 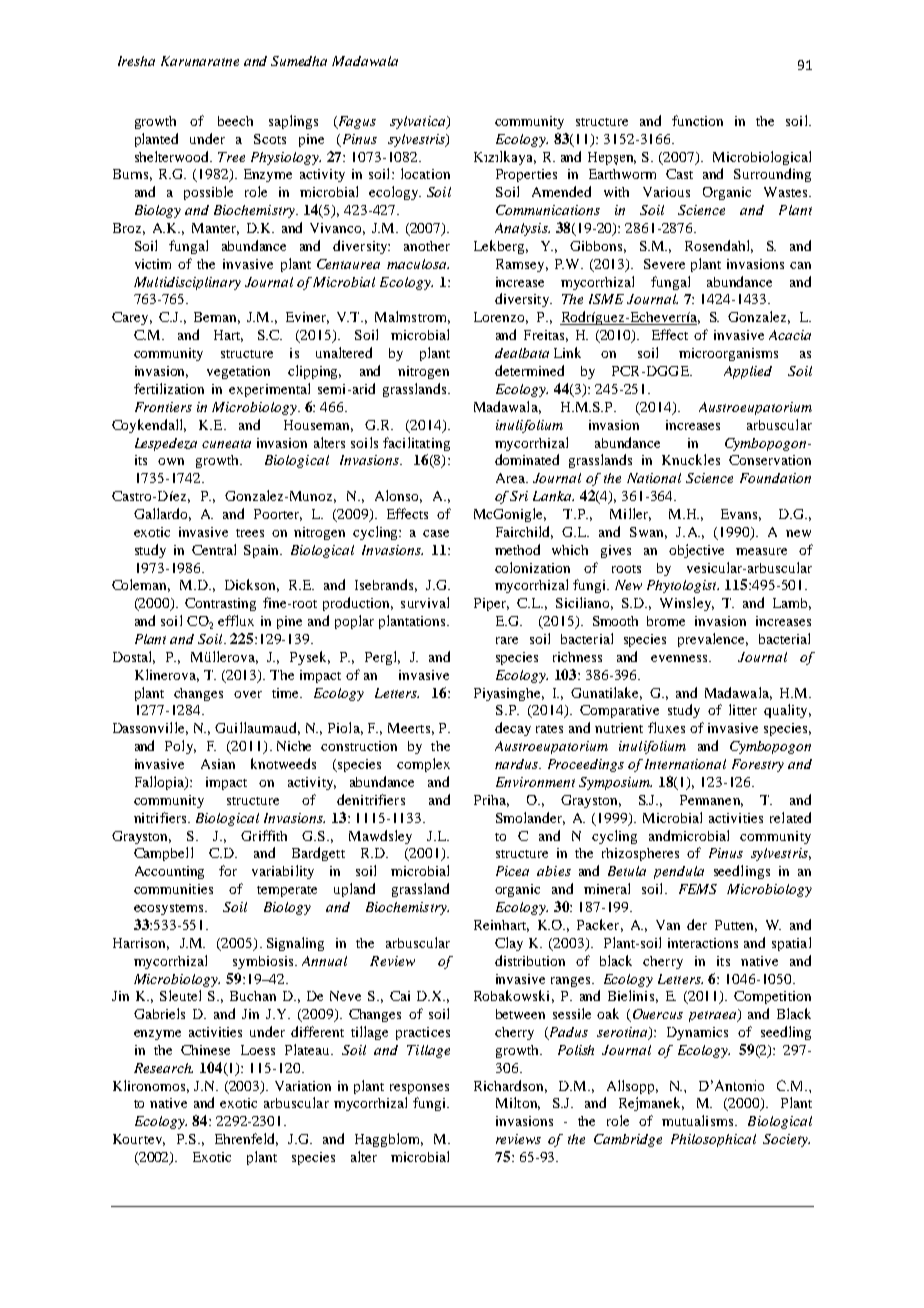 I want to click on Forestry, so click(x=758, y=765).
